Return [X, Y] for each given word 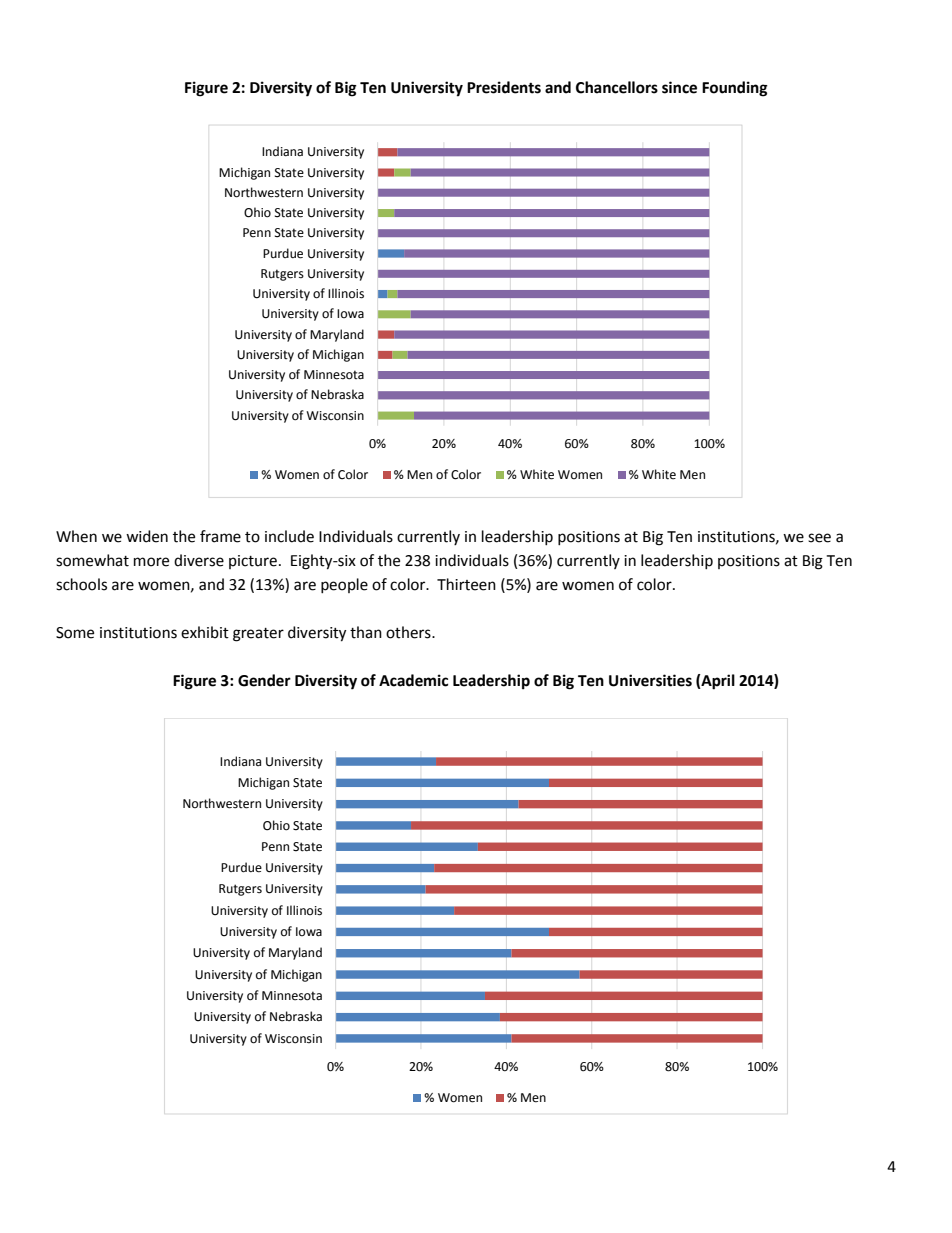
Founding [735, 89]
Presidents [504, 87]
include [289, 536]
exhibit [205, 632]
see [819, 538]
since [679, 87]
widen [147, 536]
